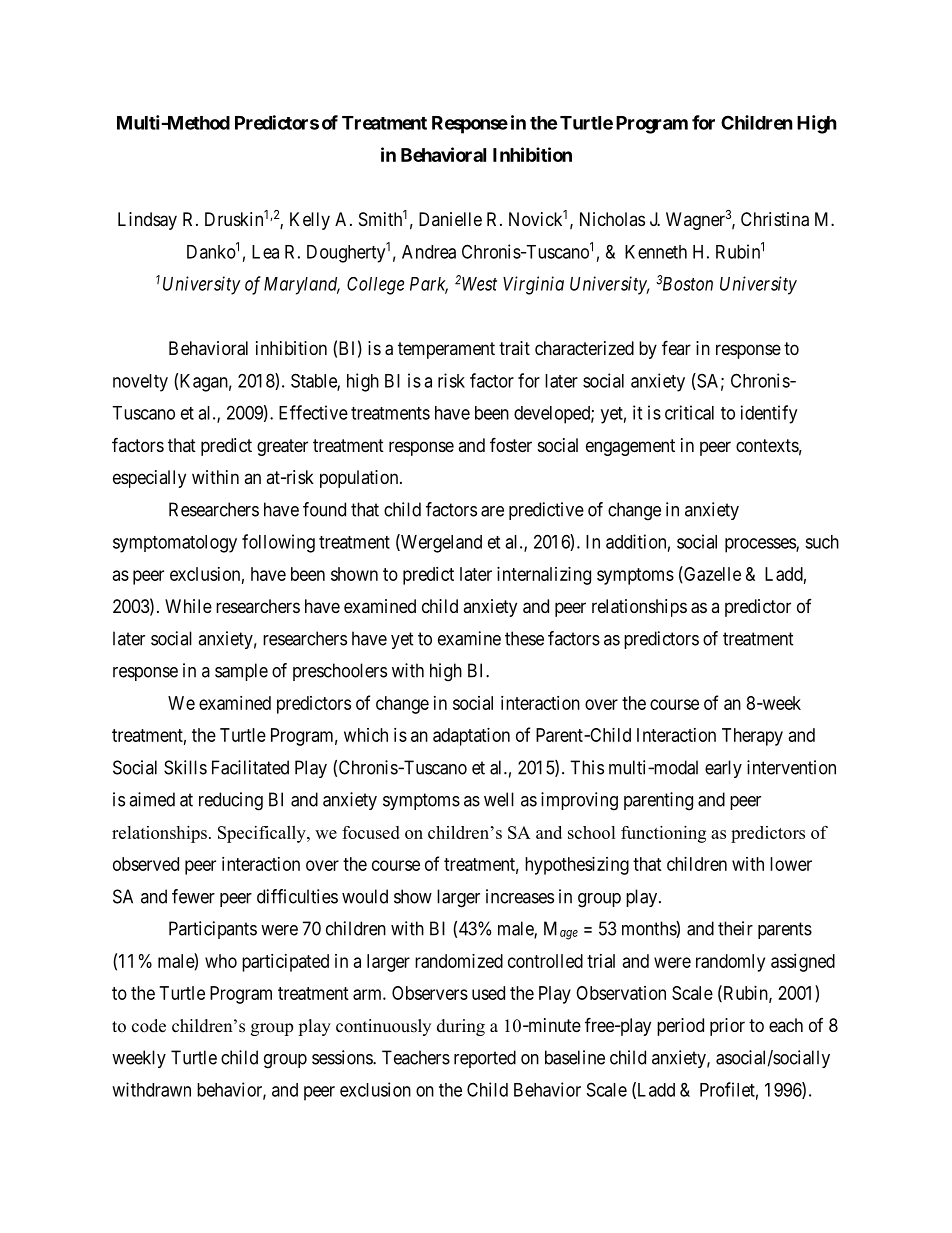 The width and height of the screenshot is (952, 1233). What do you see at coordinates (775, 219) in the screenshot?
I see `Christina` at bounding box center [775, 219].
